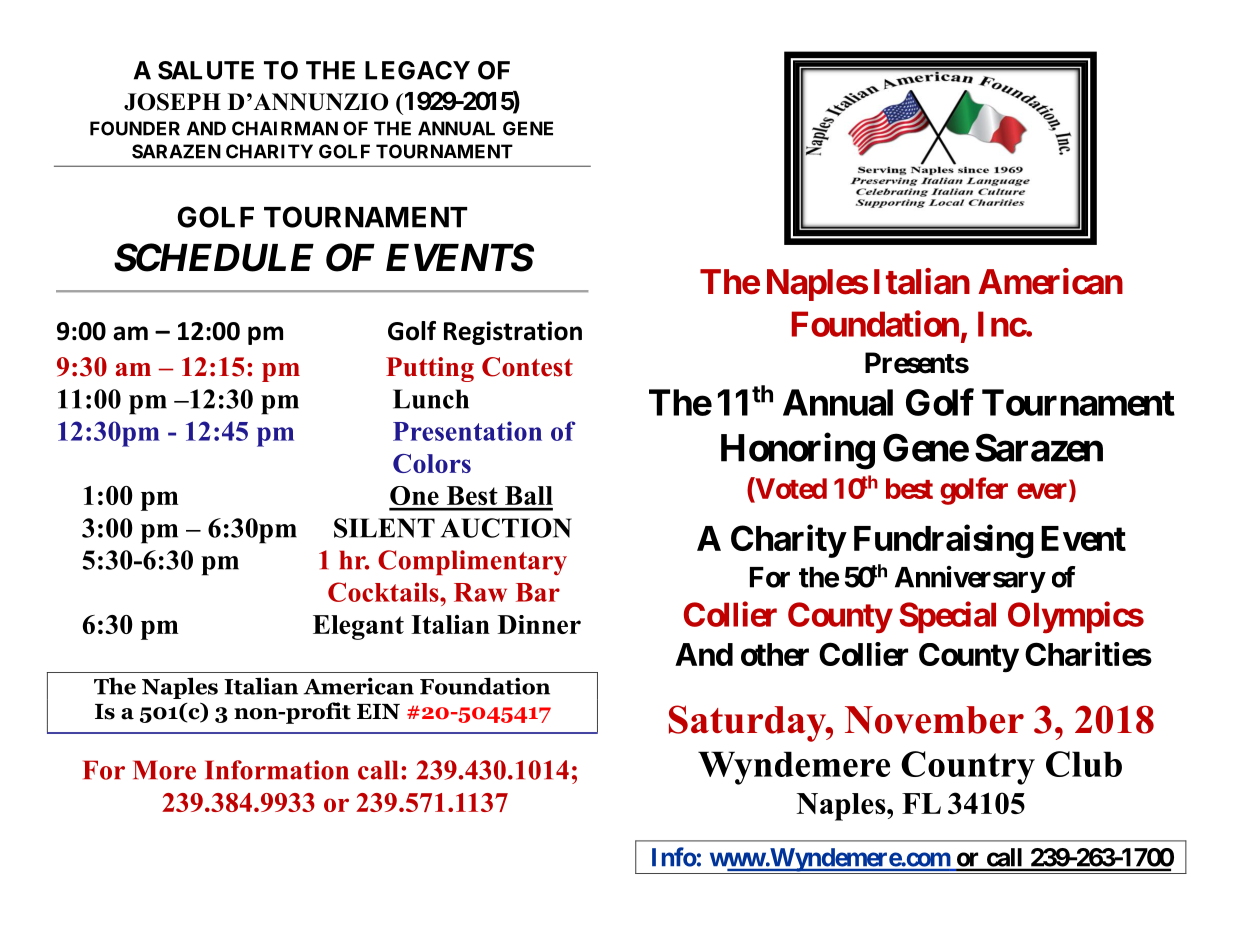 The image size is (1233, 952). What do you see at coordinates (206, 70) in the screenshot?
I see `SALUTE` at bounding box center [206, 70].
